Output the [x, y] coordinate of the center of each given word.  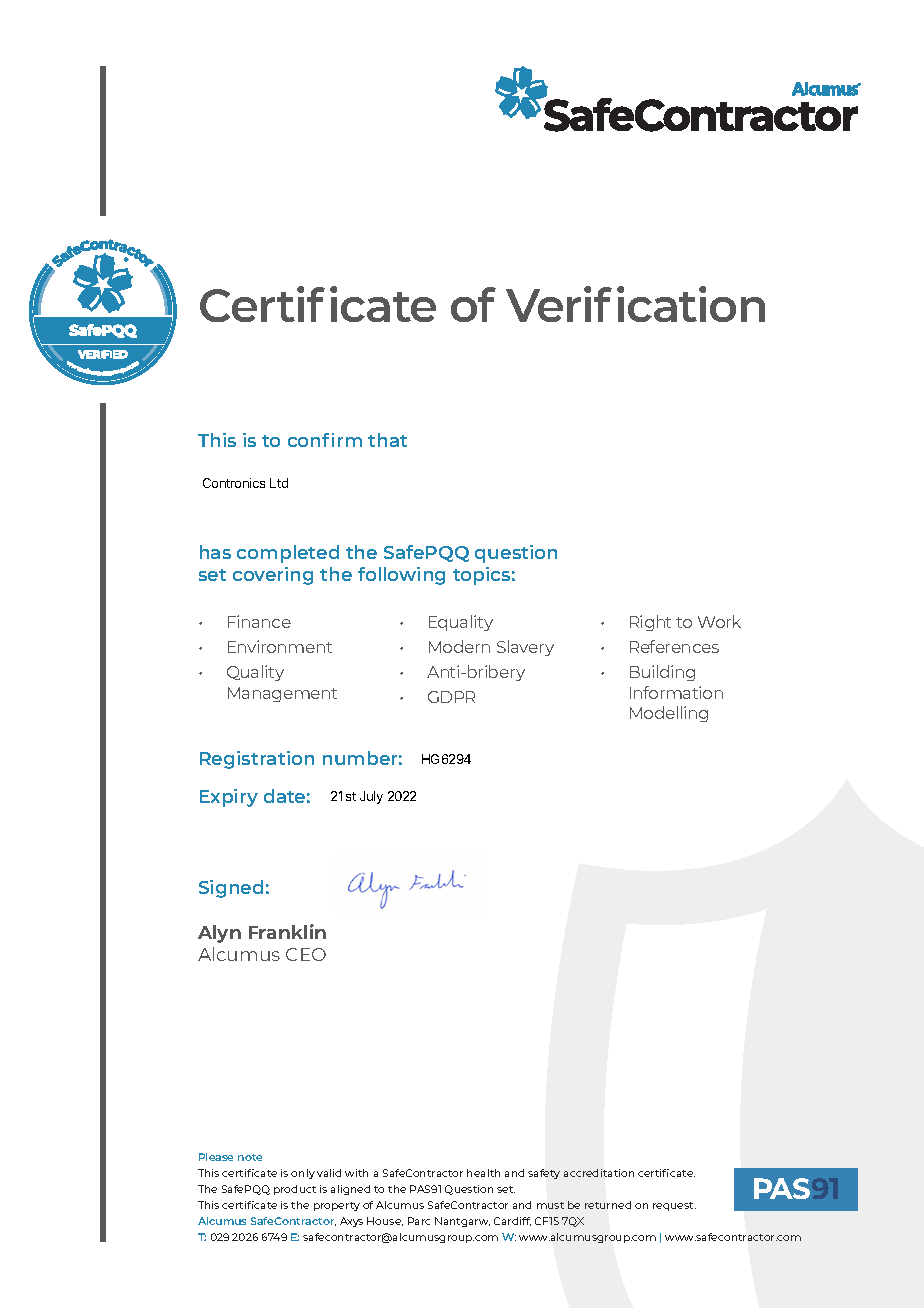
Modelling [669, 714]
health [483, 1173]
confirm [325, 440]
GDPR [451, 697]
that [387, 440]
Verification [635, 304]
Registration [257, 760]
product [295, 1190]
